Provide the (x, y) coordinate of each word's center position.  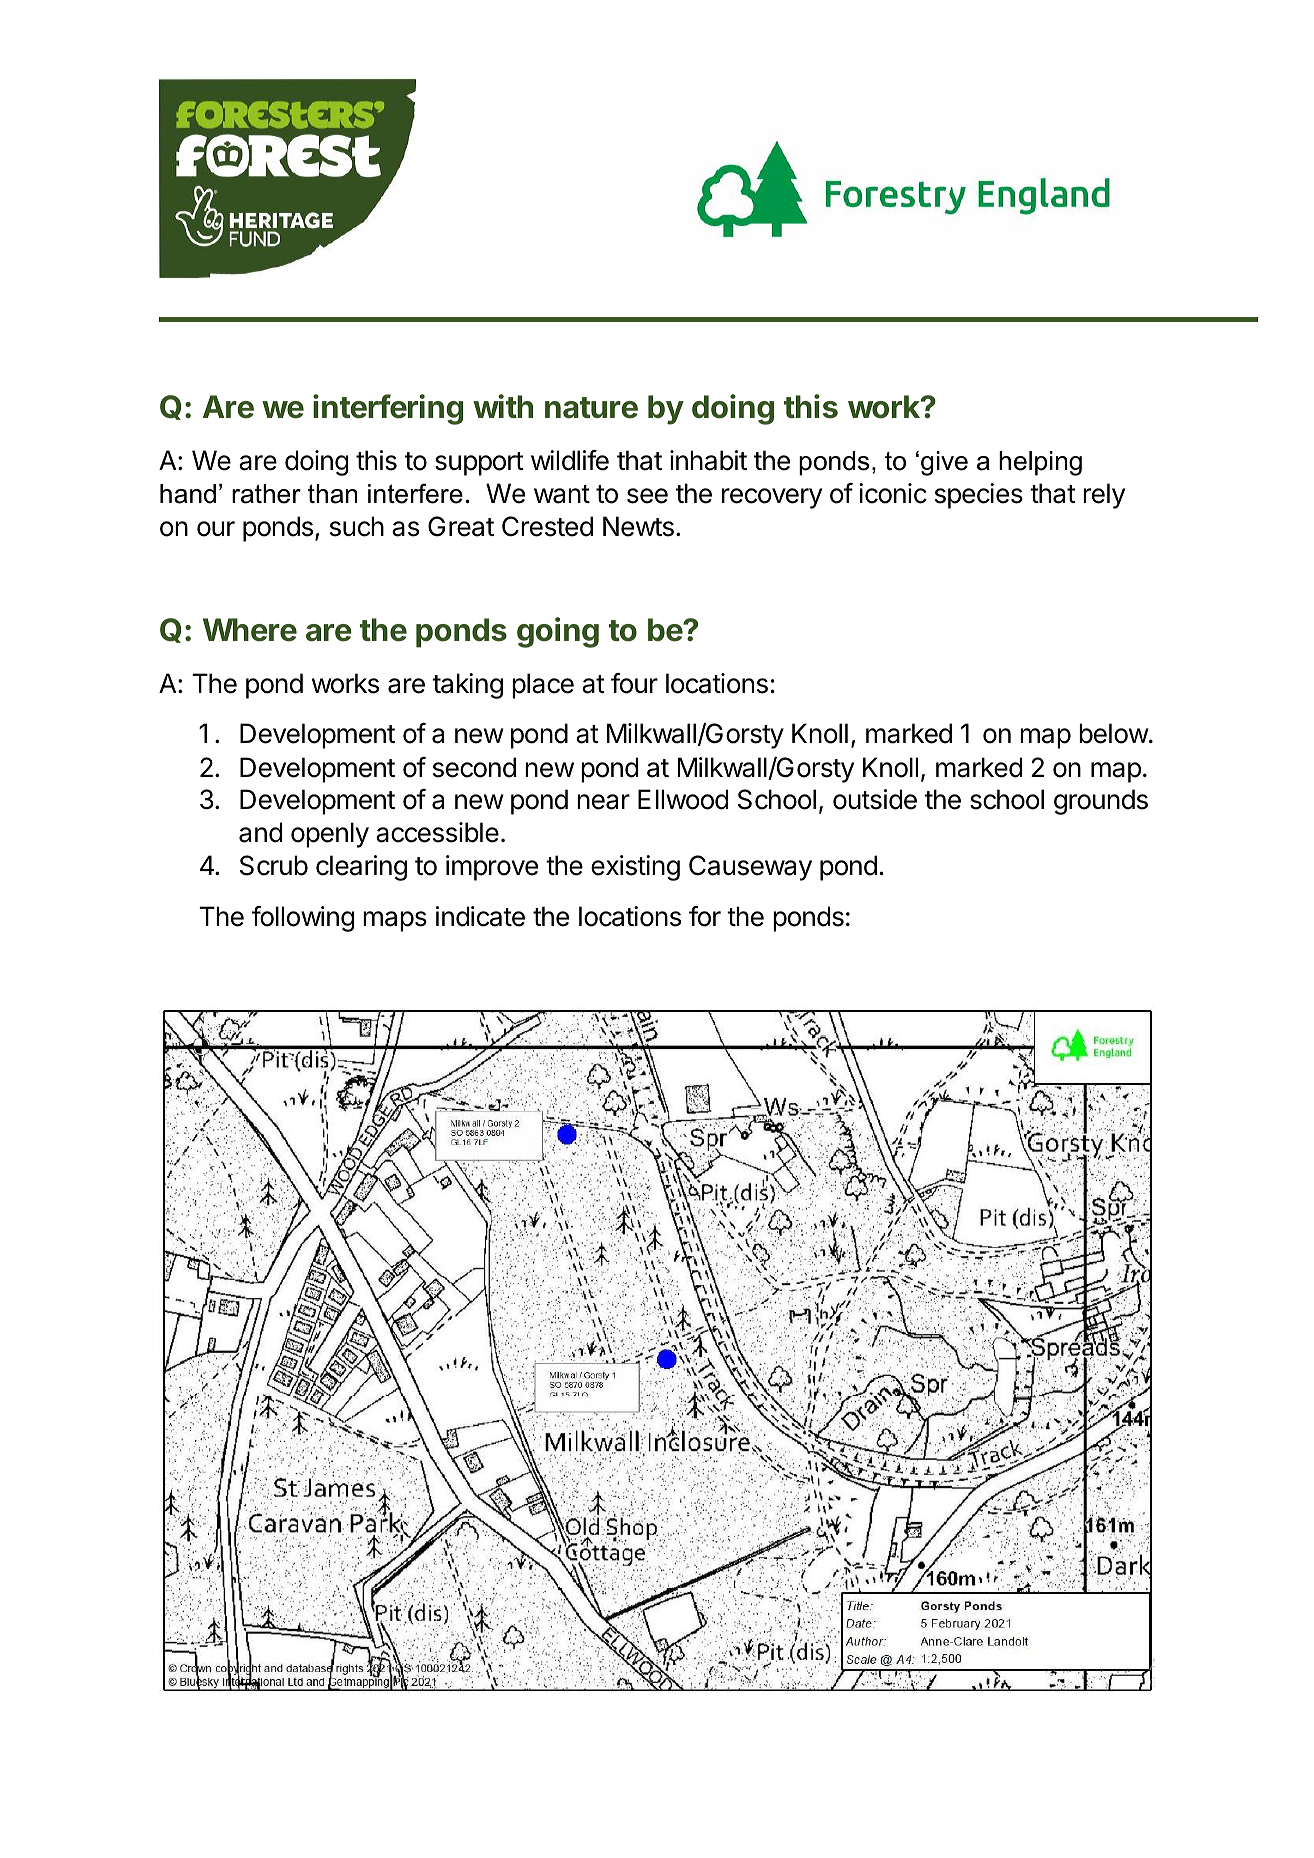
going (558, 632)
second (474, 767)
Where (250, 630)
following (303, 919)
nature (591, 408)
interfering (388, 409)
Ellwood (683, 799)
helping (1040, 463)
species (979, 496)
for (705, 916)
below (1114, 733)
